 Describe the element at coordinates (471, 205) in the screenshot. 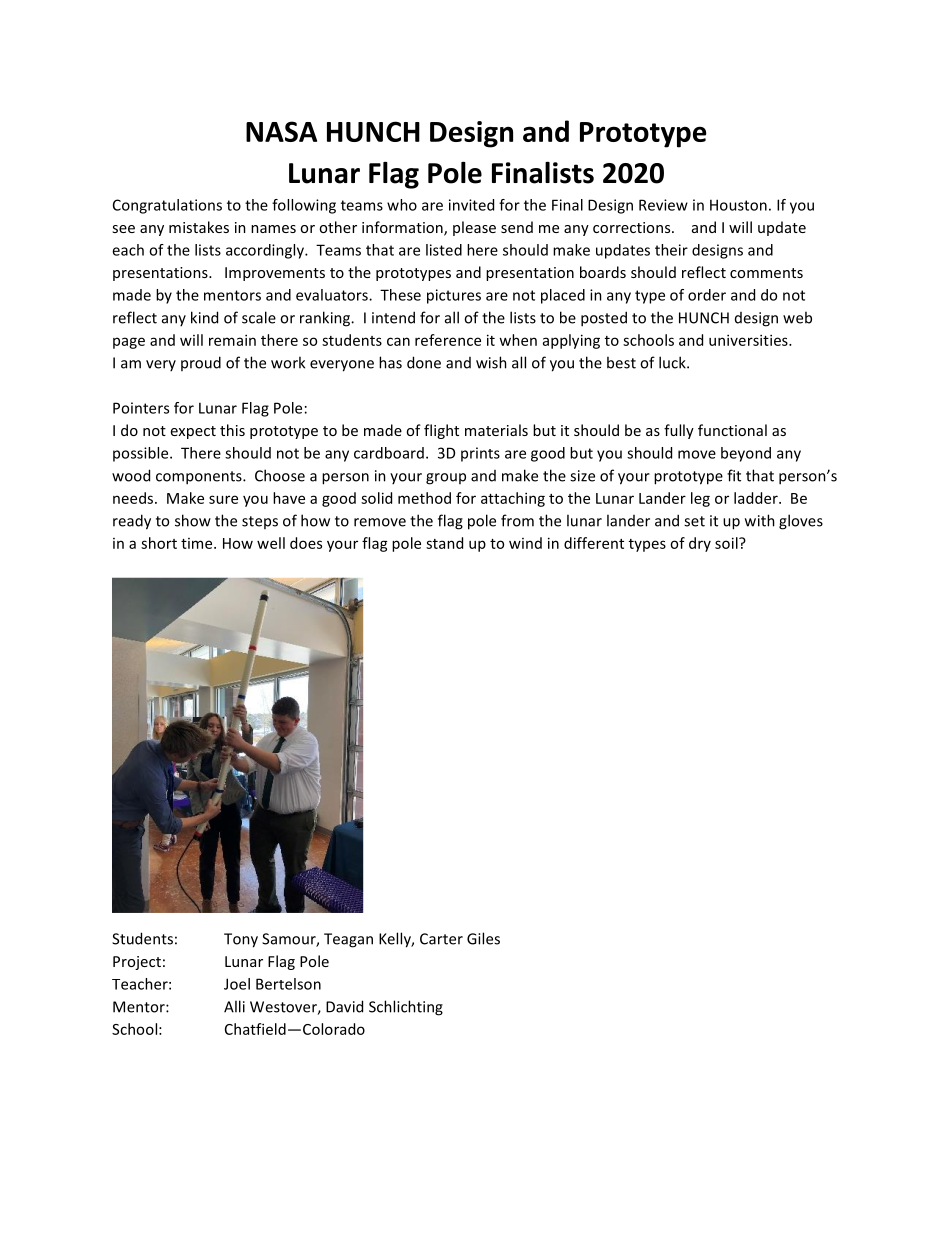

I see `invited` at that location.
